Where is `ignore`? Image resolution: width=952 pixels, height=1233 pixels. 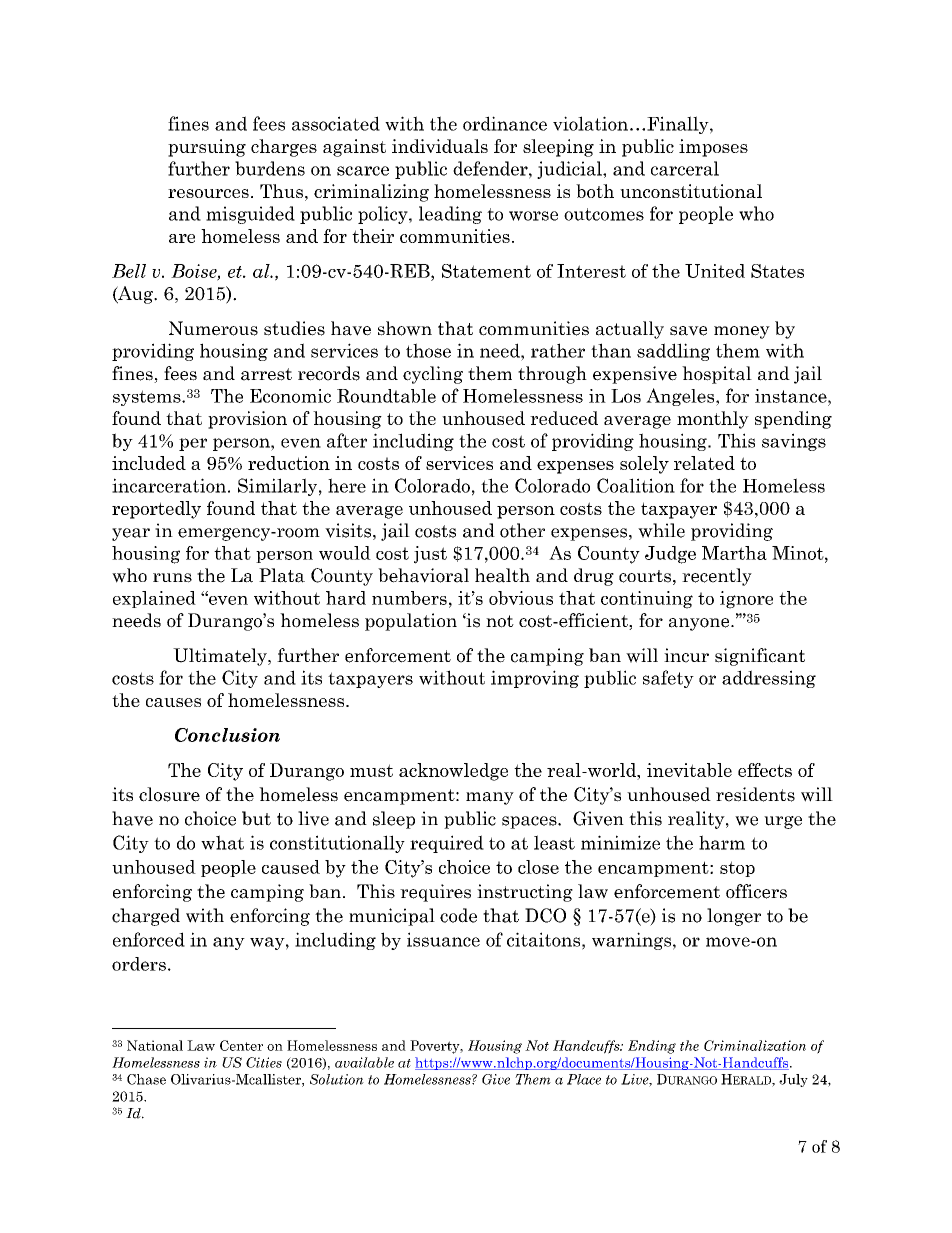
ignore is located at coordinates (746, 600).
